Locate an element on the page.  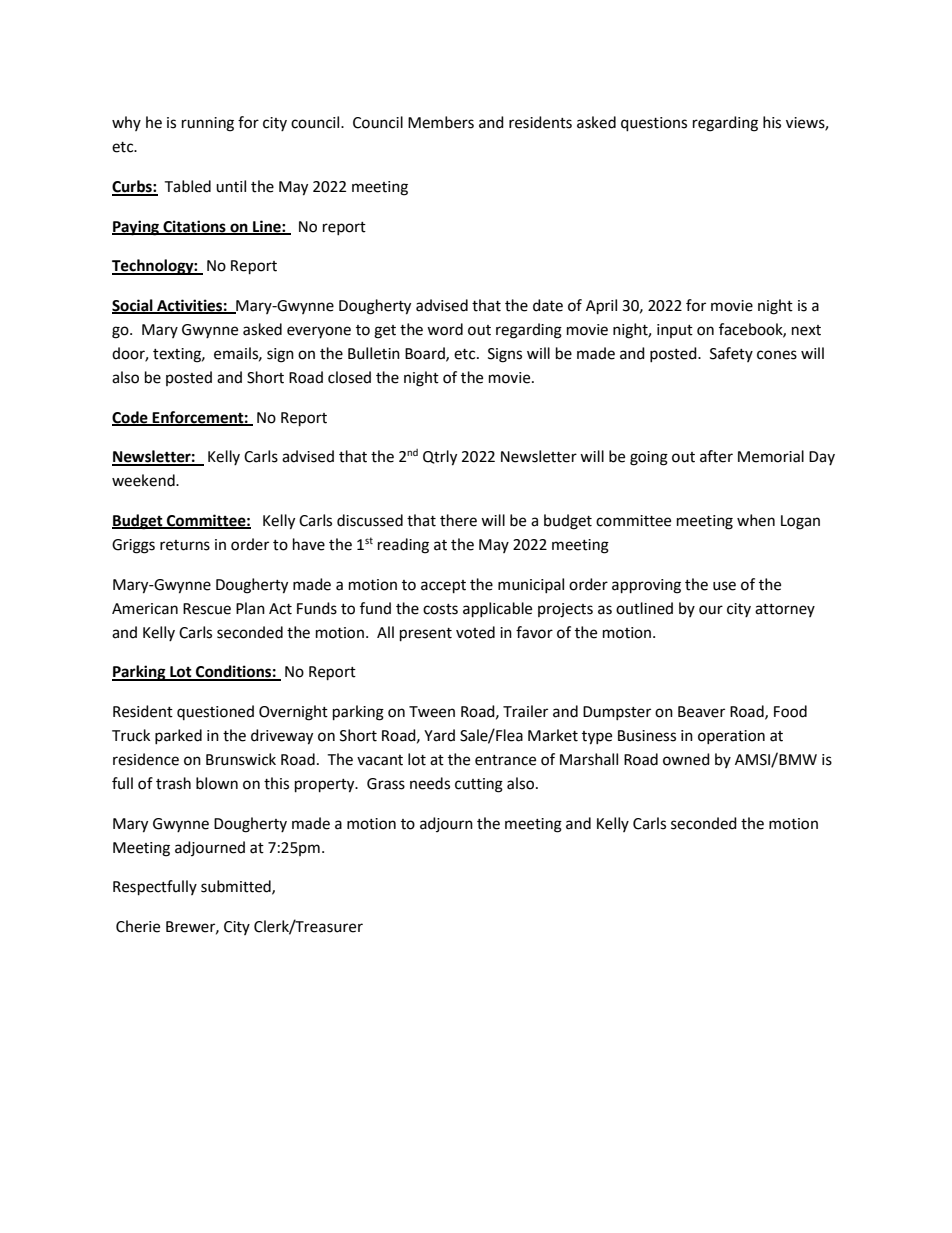
running is located at coordinates (208, 124).
